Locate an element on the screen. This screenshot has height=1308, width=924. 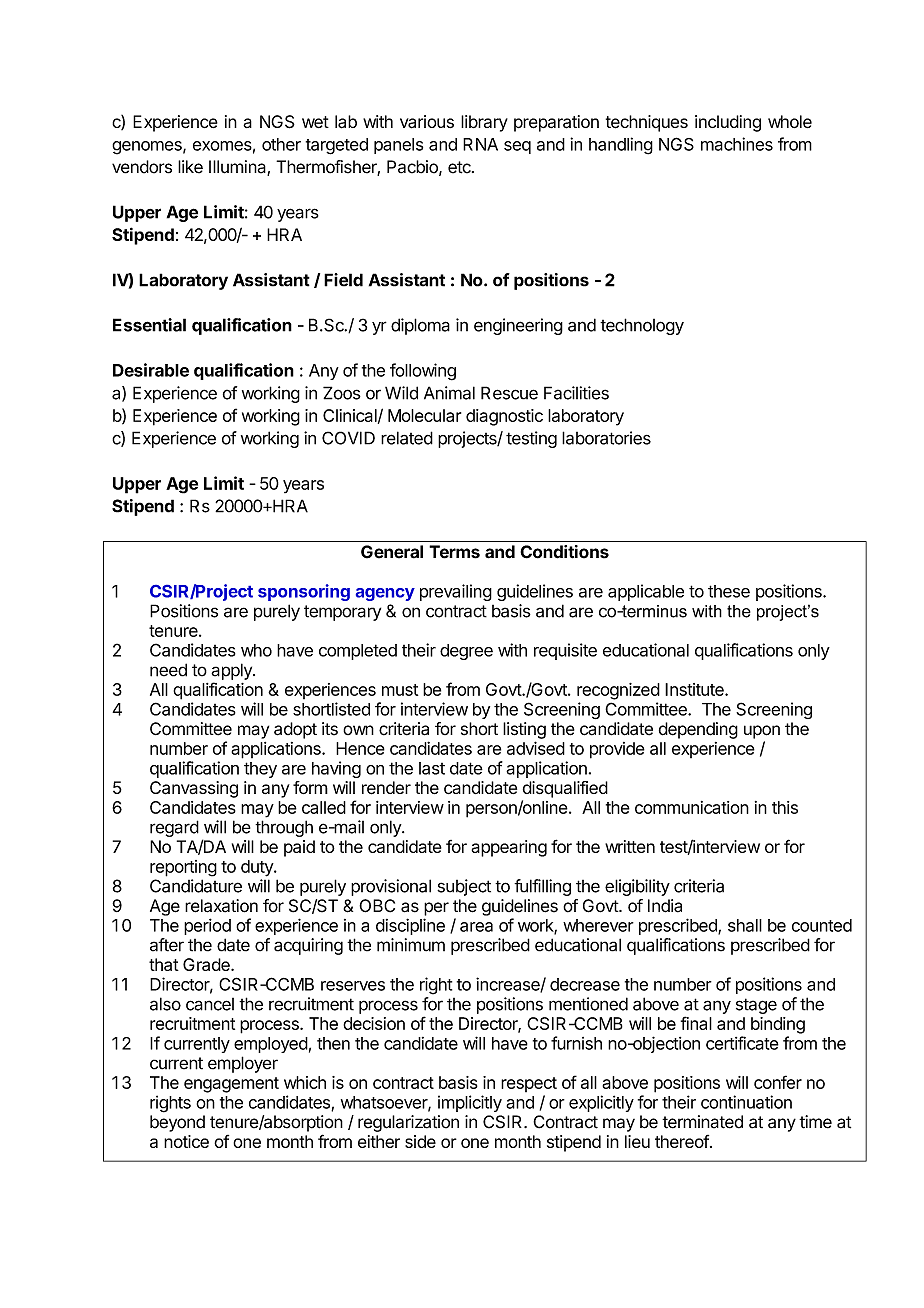
RNA is located at coordinates (480, 144).
